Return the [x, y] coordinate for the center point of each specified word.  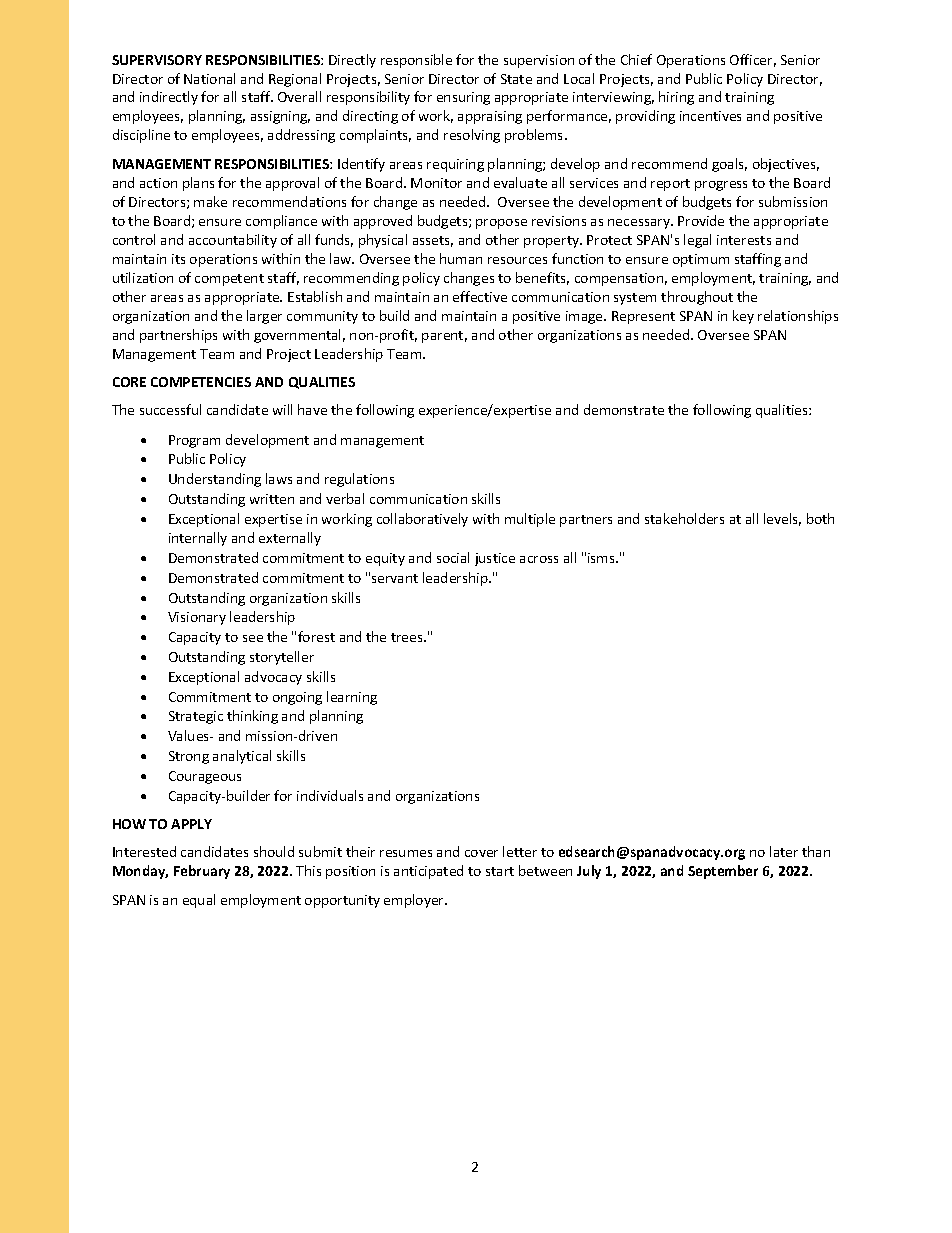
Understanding [215, 480]
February [202, 872]
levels [782, 519]
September [723, 872]
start [500, 871]
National [209, 78]
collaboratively [422, 520]
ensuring [463, 98]
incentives [710, 116]
